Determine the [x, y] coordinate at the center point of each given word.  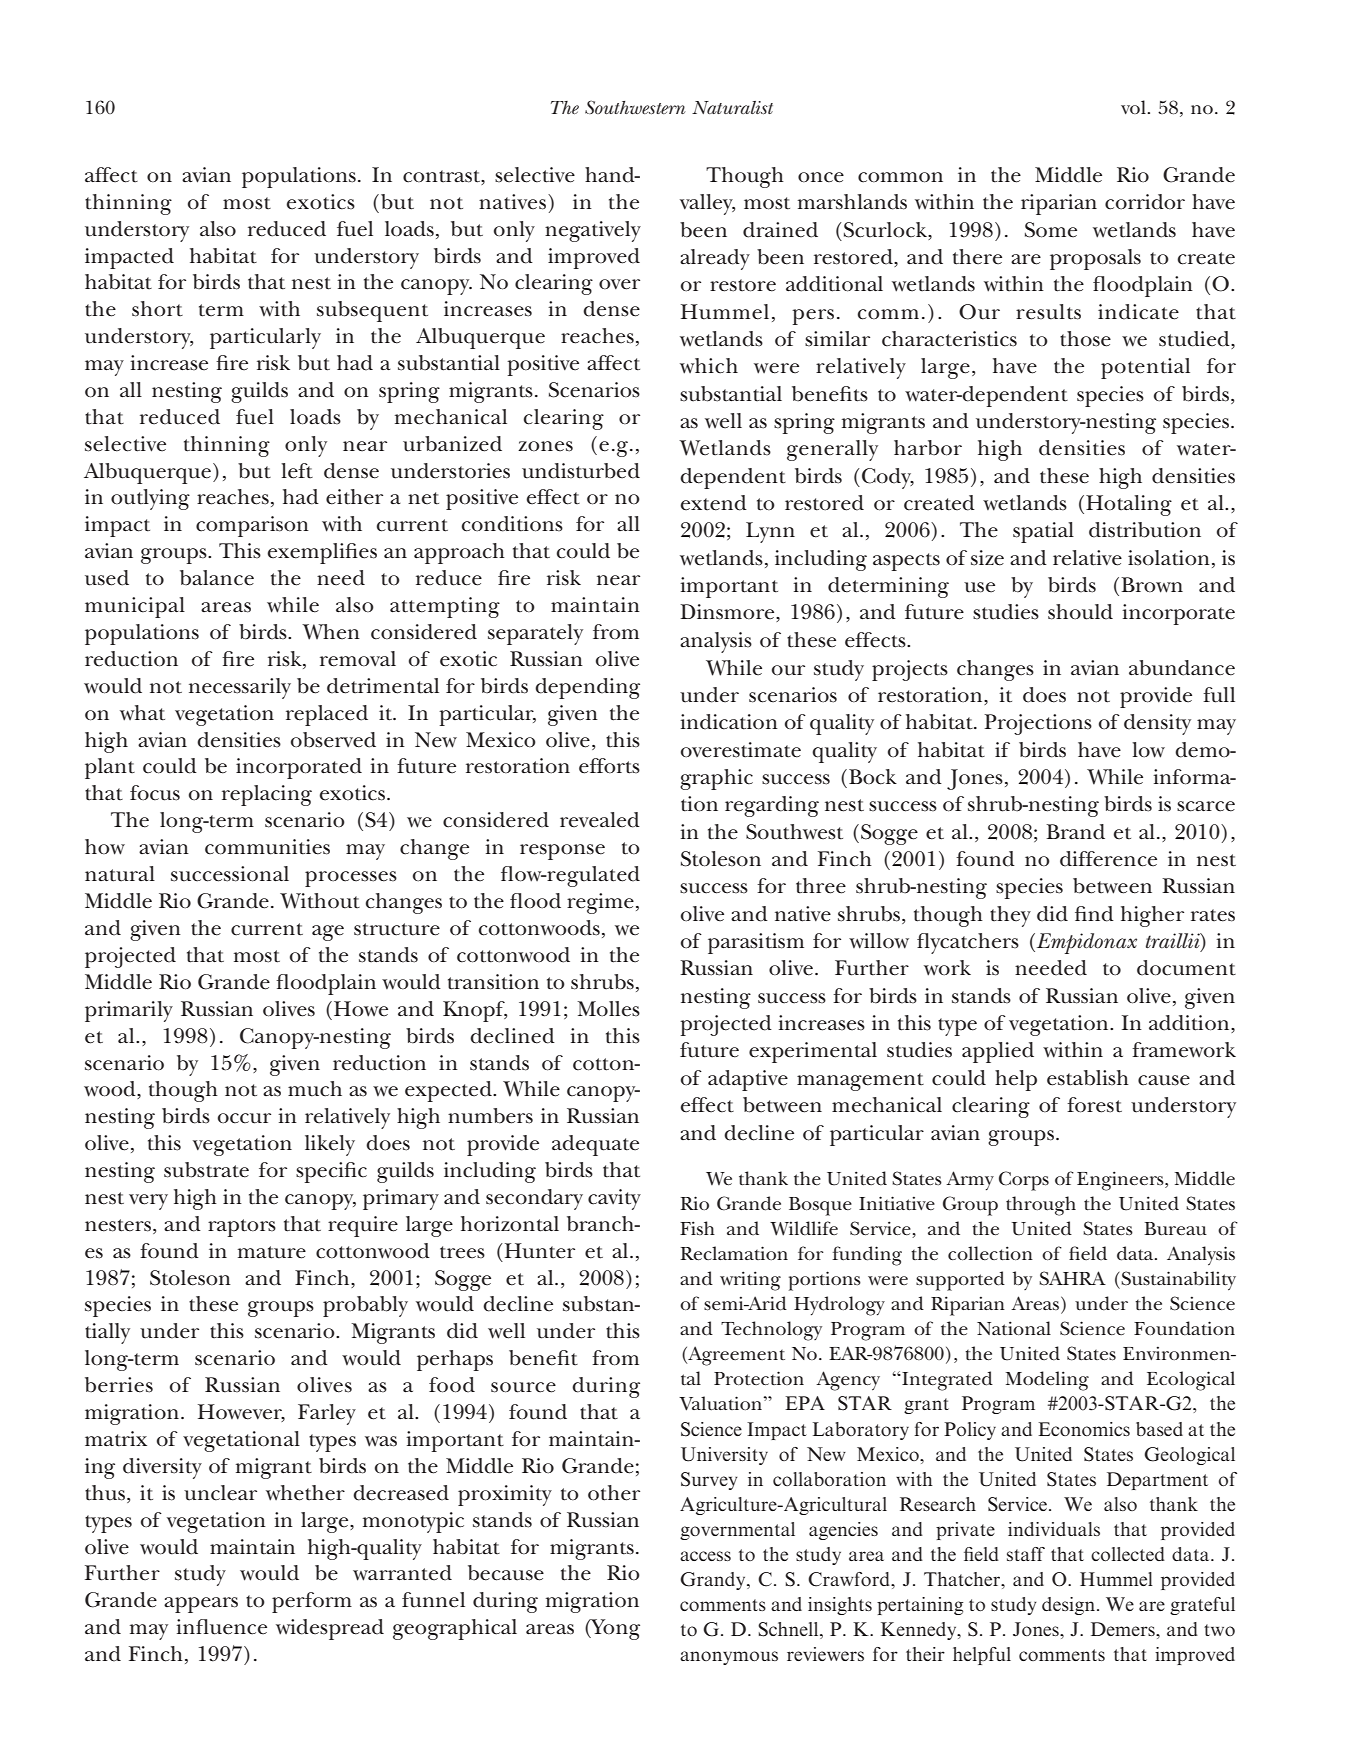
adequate [595, 1145]
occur [244, 1118]
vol [1134, 107]
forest [1094, 1105]
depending [587, 688]
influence [221, 1627]
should [1080, 612]
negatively [593, 231]
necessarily [240, 688]
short [157, 309]
